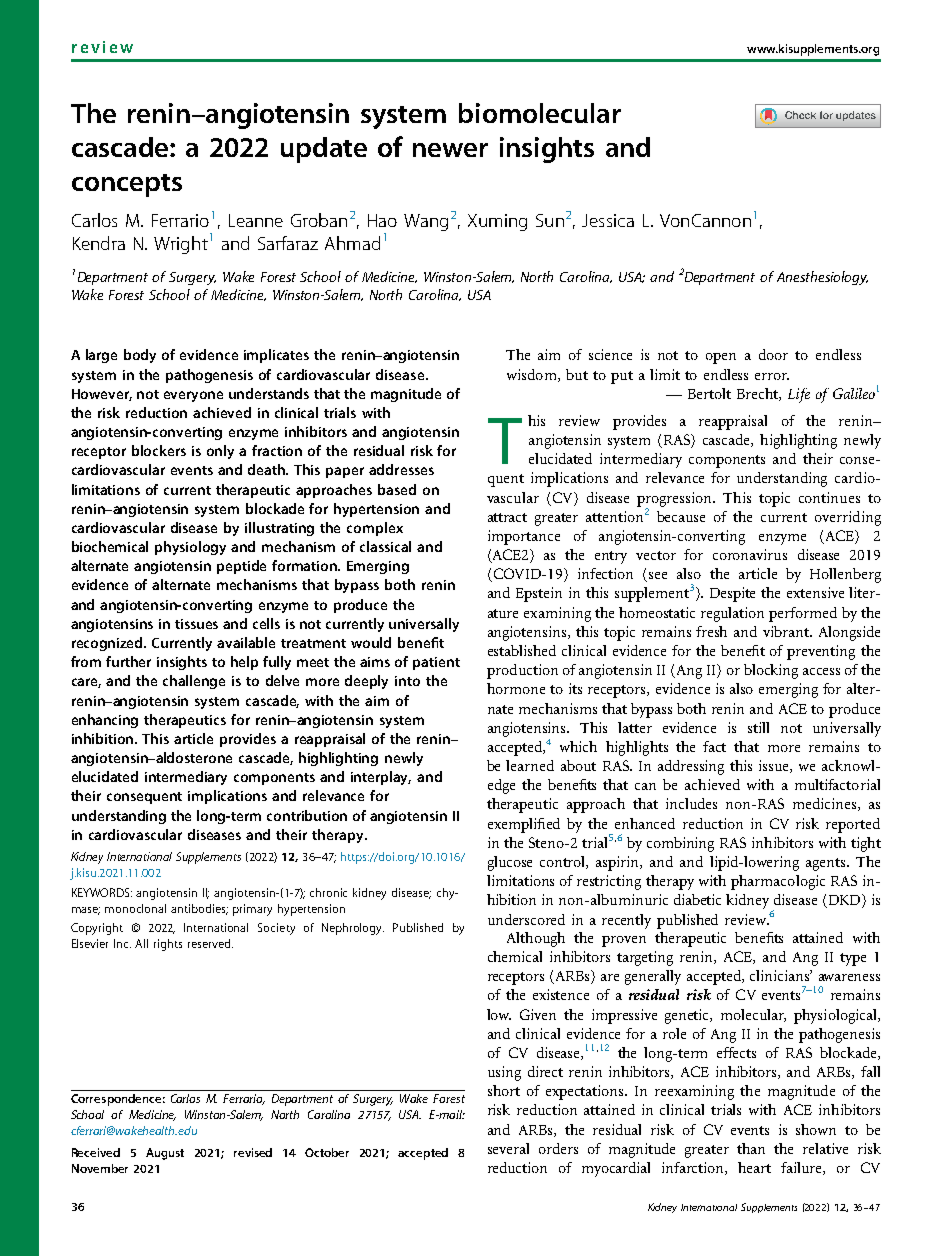 Image resolution: width=952 pixels, height=1256 pixels. What do you see at coordinates (771, 671) in the document?
I see `blocking` at bounding box center [771, 671].
